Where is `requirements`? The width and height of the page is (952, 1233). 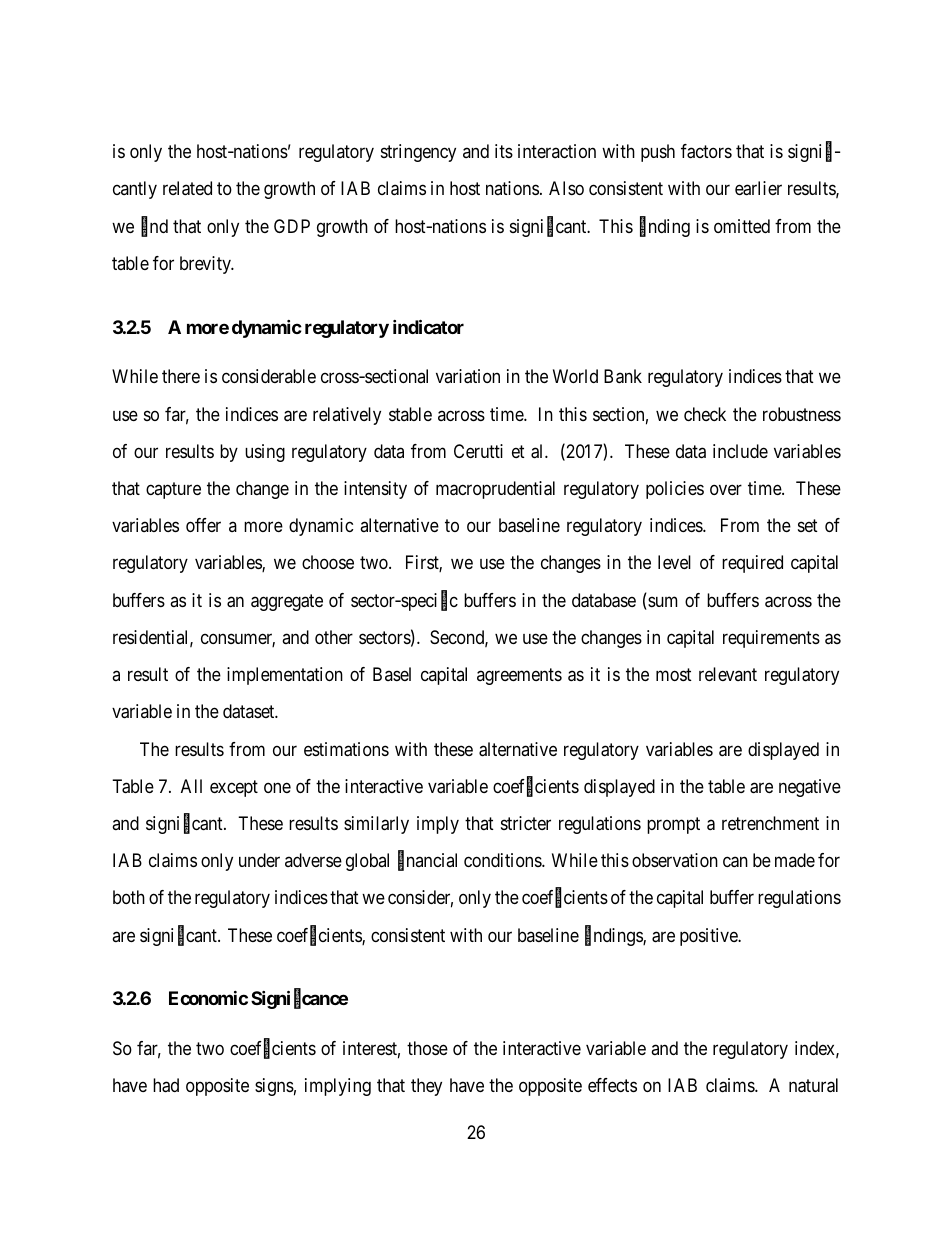 requirements is located at coordinates (771, 639).
